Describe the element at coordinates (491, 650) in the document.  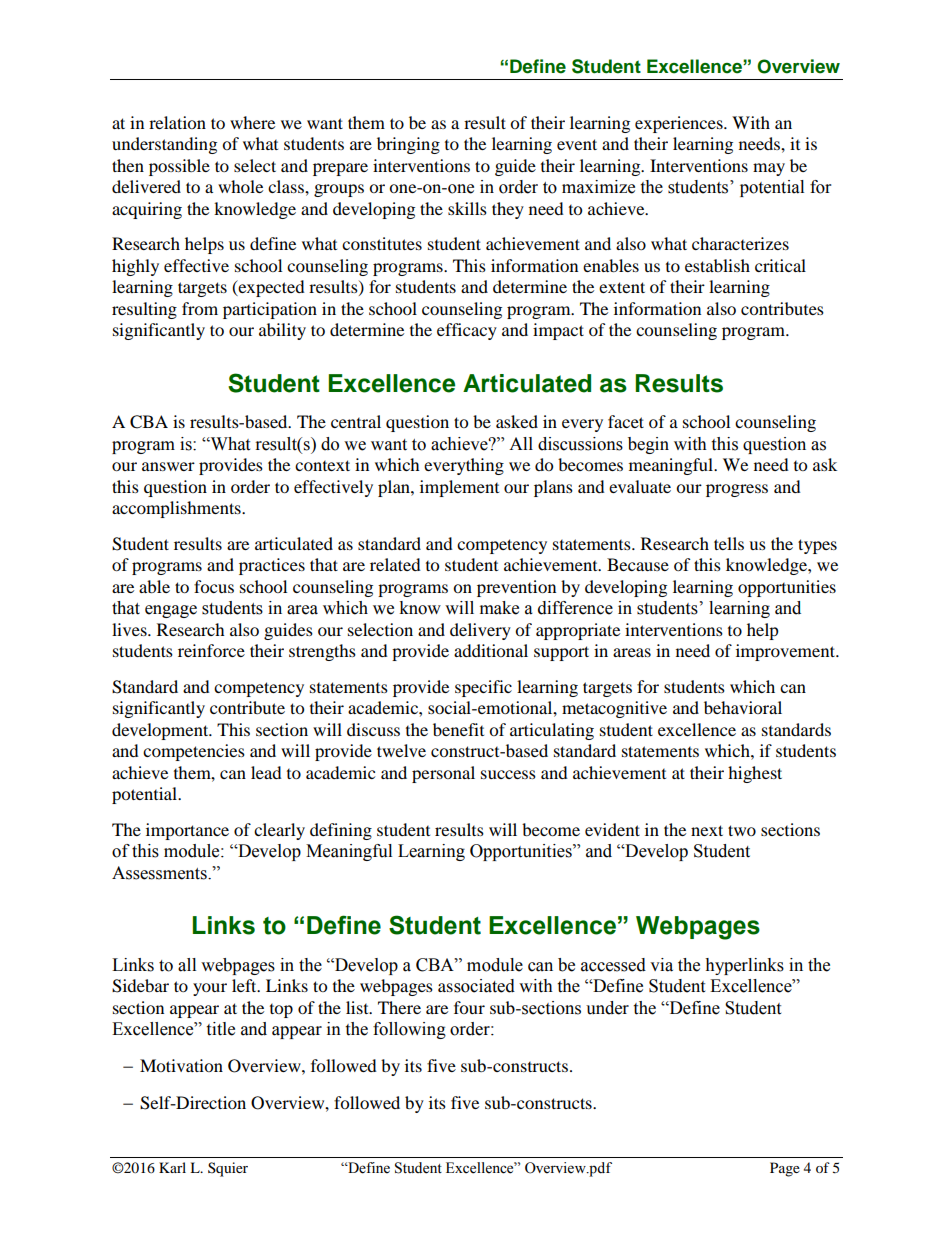
I see `additional` at that location.
